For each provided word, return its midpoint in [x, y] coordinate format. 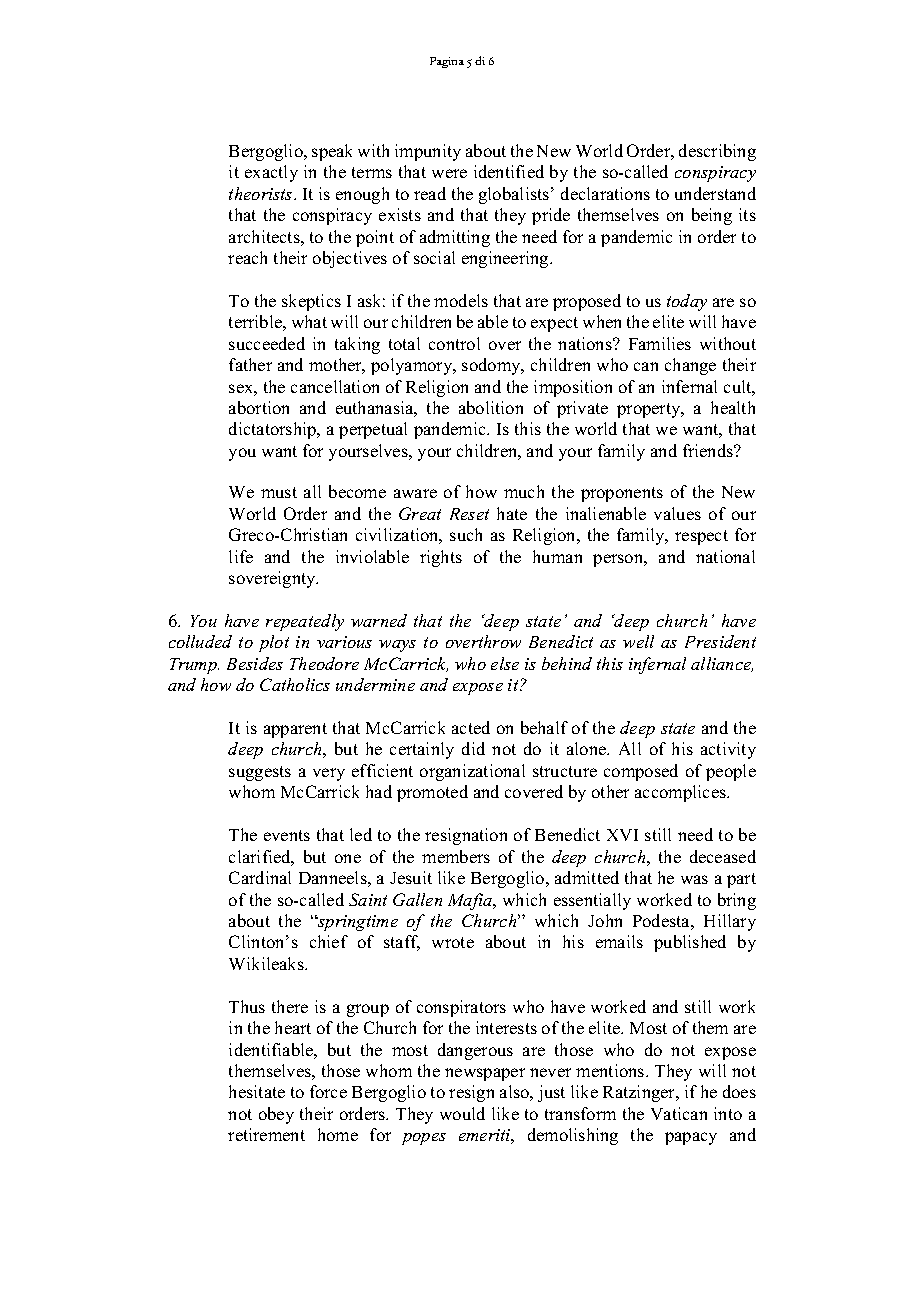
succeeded [267, 343]
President [720, 641]
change [690, 366]
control [454, 343]
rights [441, 558]
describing [717, 152]
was [694, 879]
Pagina [447, 62]
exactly [271, 173]
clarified [261, 858]
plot [274, 643]
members [456, 856]
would [462, 1113]
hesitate [257, 1091]
